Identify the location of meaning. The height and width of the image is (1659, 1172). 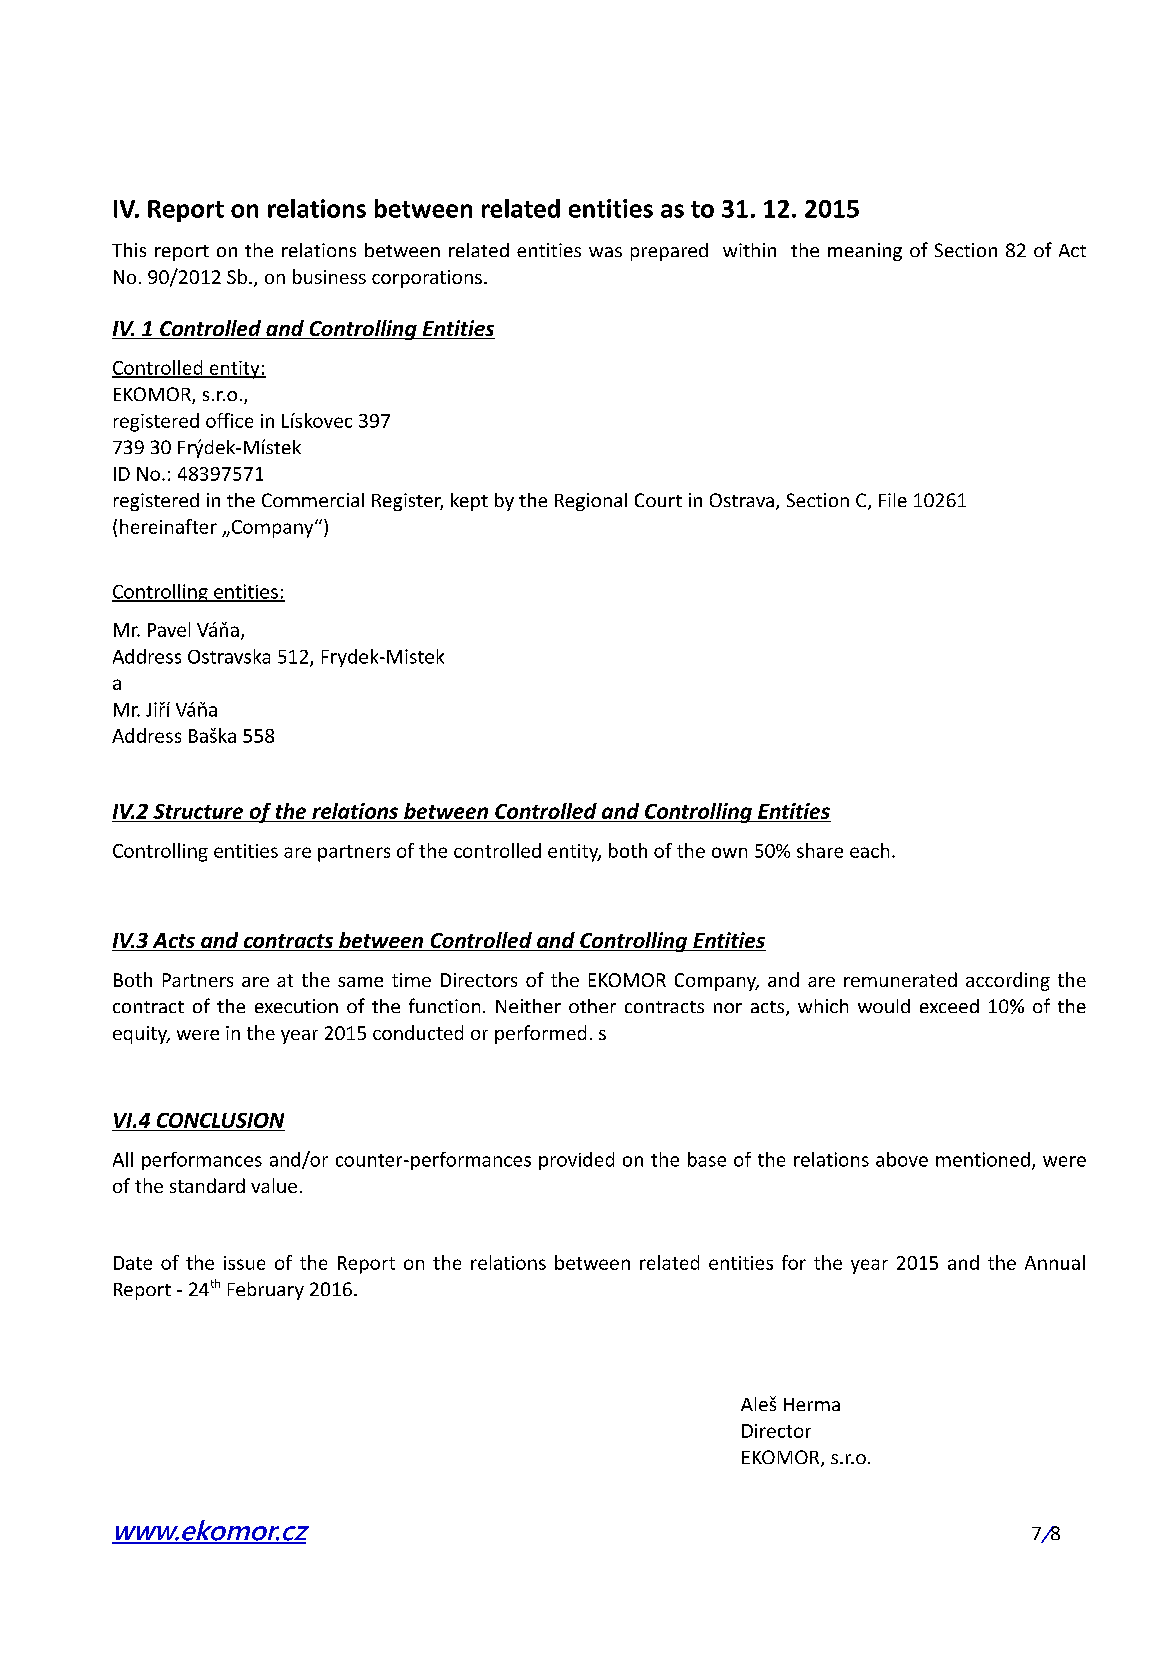
(865, 252).
